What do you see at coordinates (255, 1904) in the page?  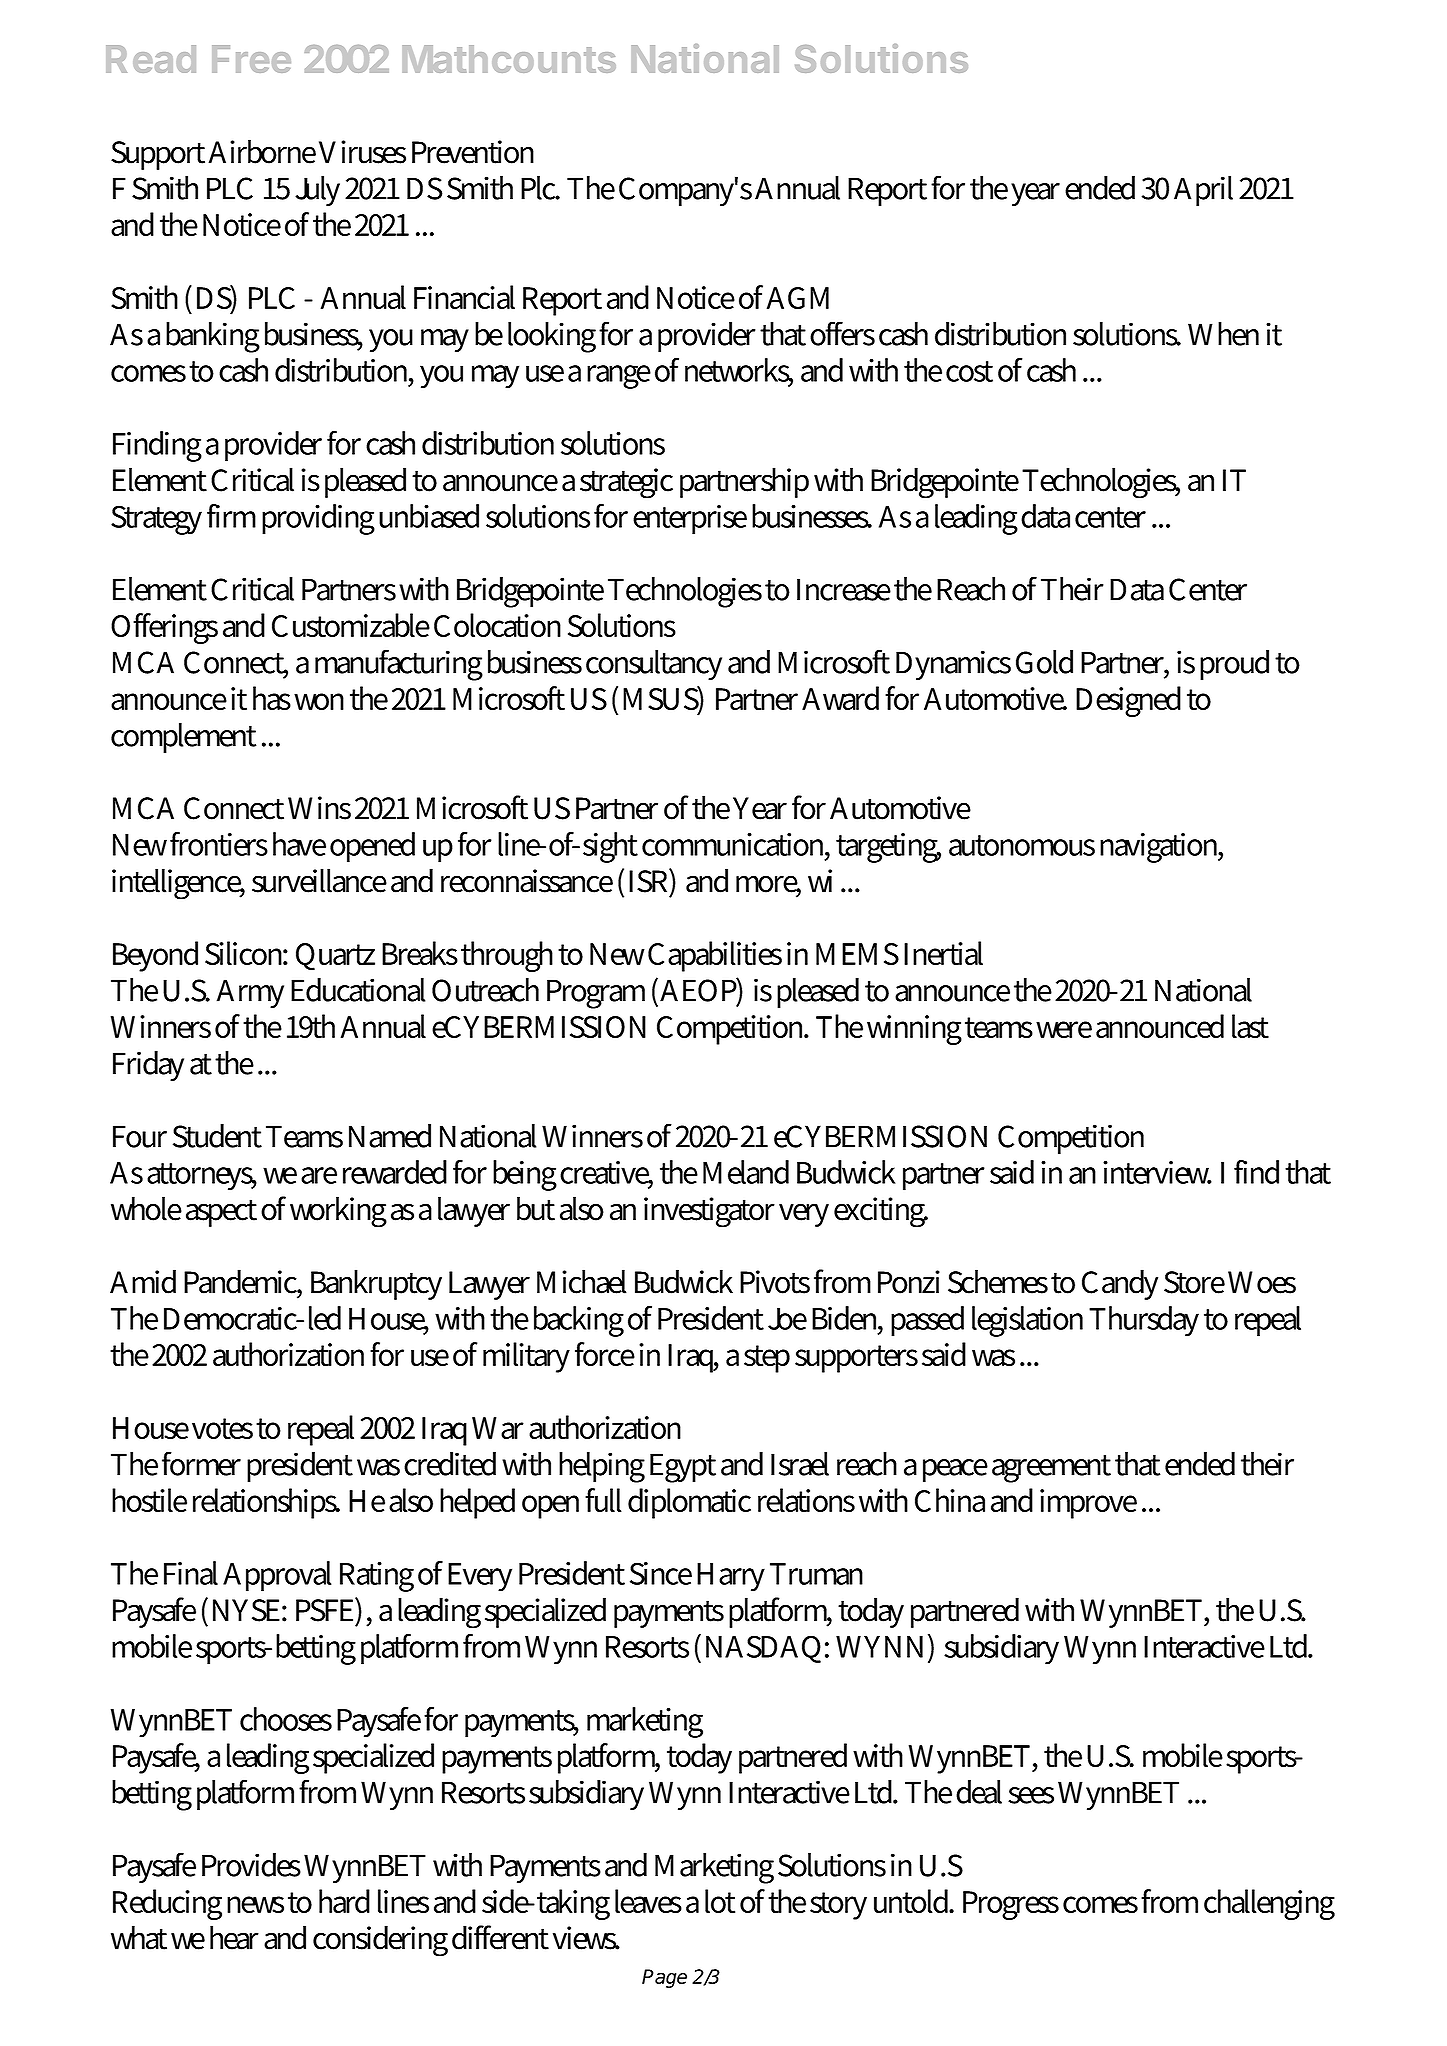 I see `news` at bounding box center [255, 1904].
